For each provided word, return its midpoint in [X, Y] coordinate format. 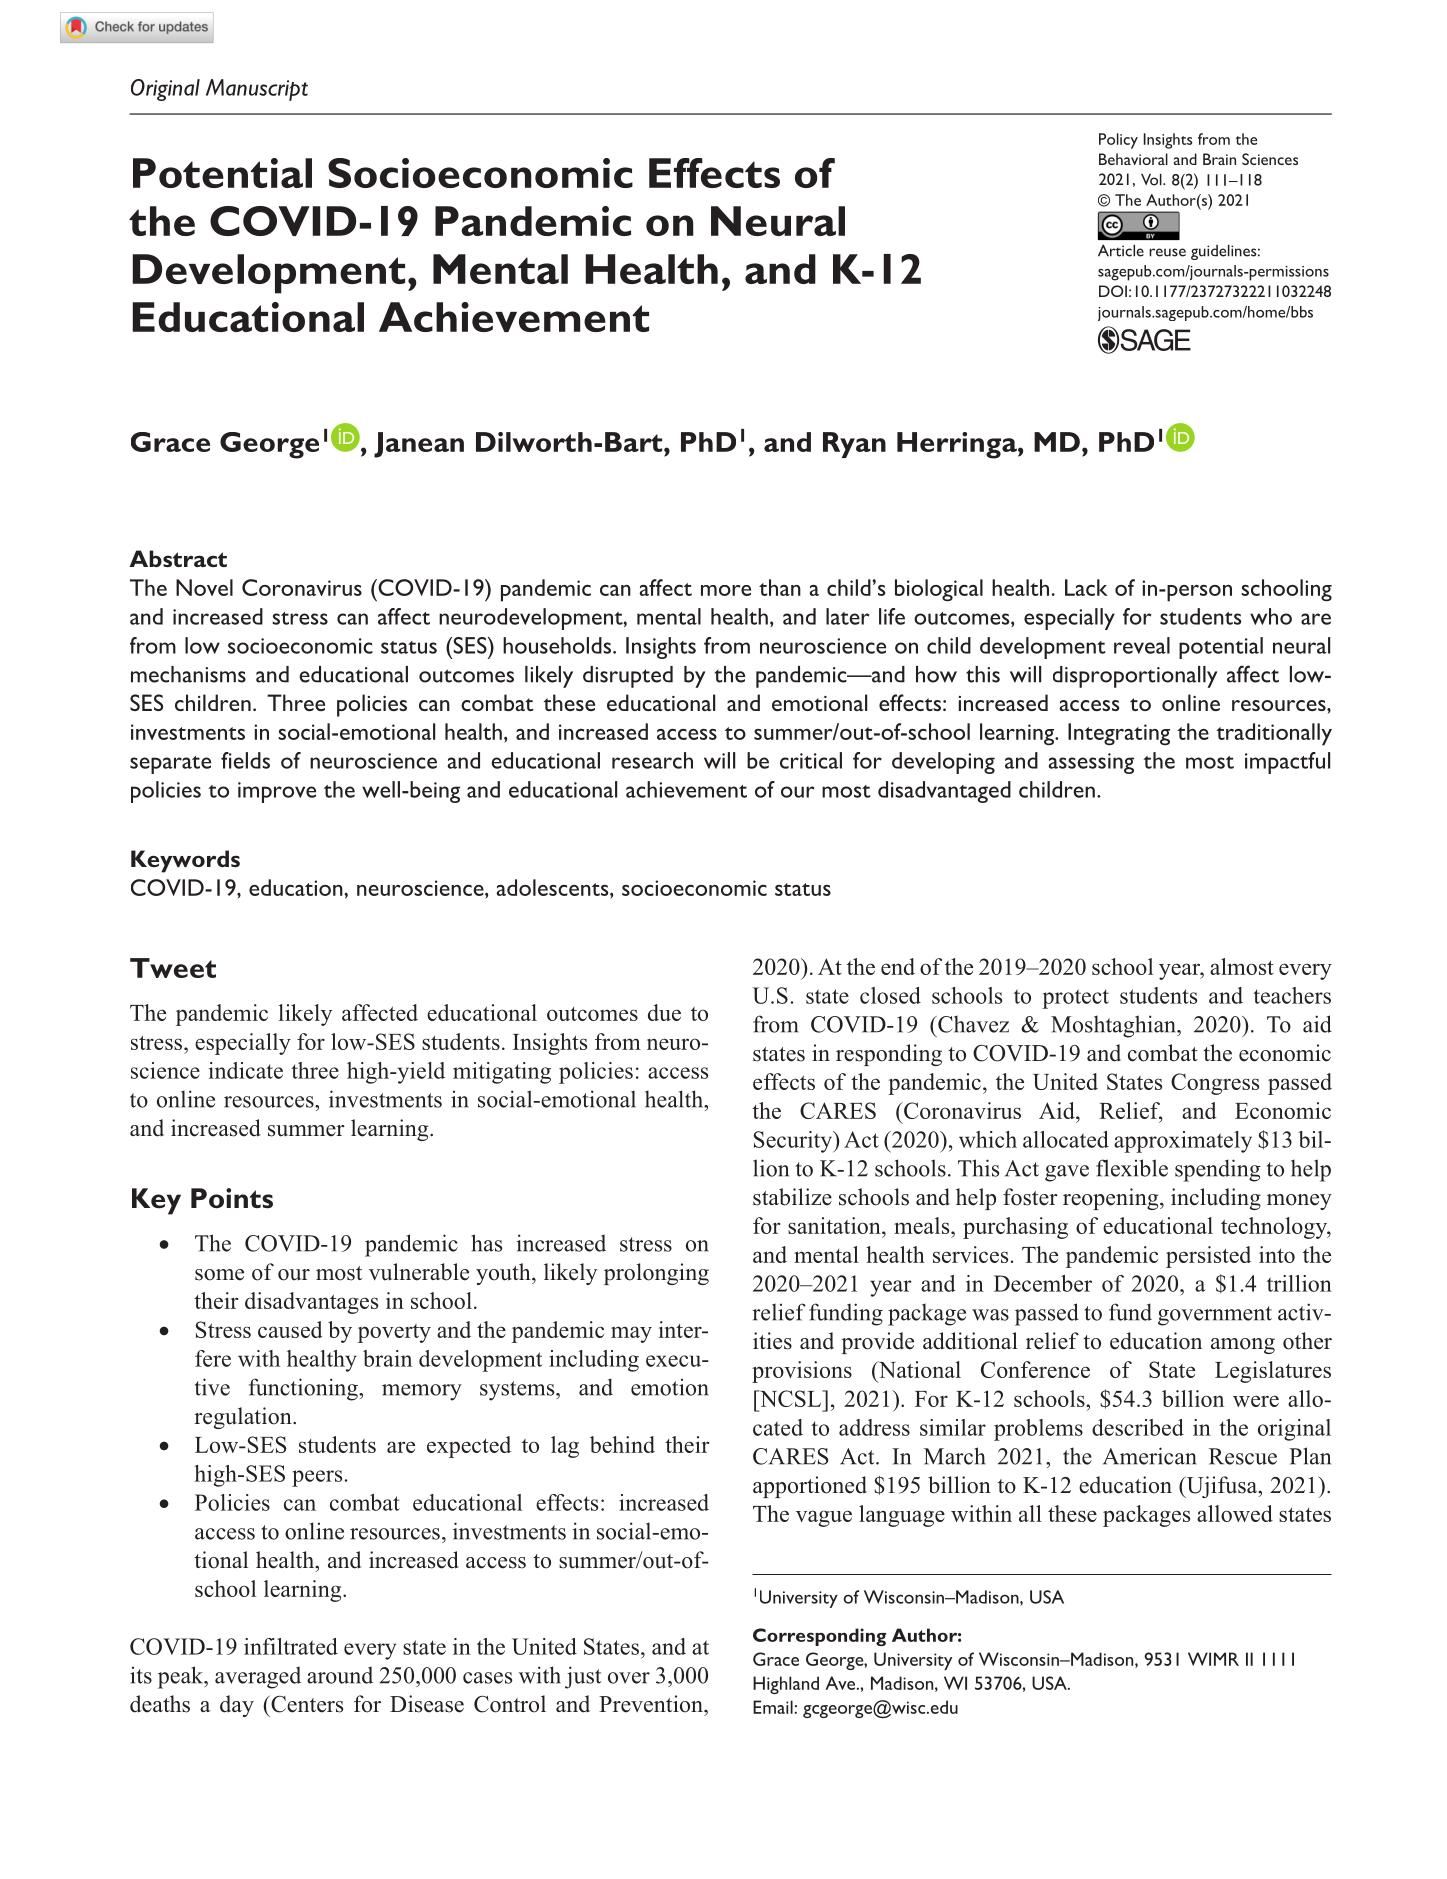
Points [232, 1198]
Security [794, 1142]
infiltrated [291, 1646]
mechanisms [188, 674]
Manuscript [257, 90]
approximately [1183, 1142]
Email [774, 1707]
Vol [1152, 180]
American [1150, 1456]
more [726, 590]
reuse [1167, 252]
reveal [1142, 645]
